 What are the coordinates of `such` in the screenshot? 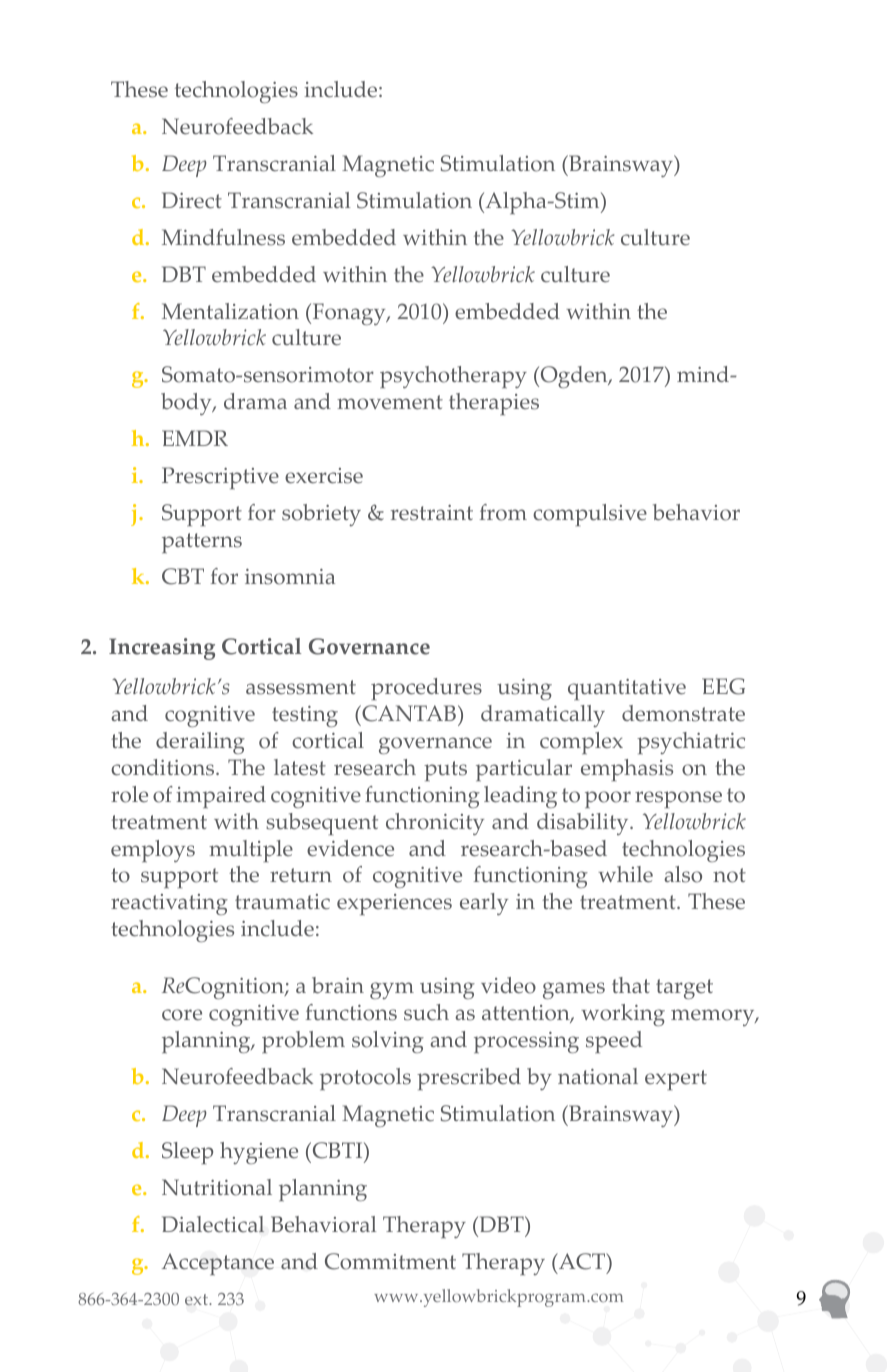 It's located at (426, 1012).
